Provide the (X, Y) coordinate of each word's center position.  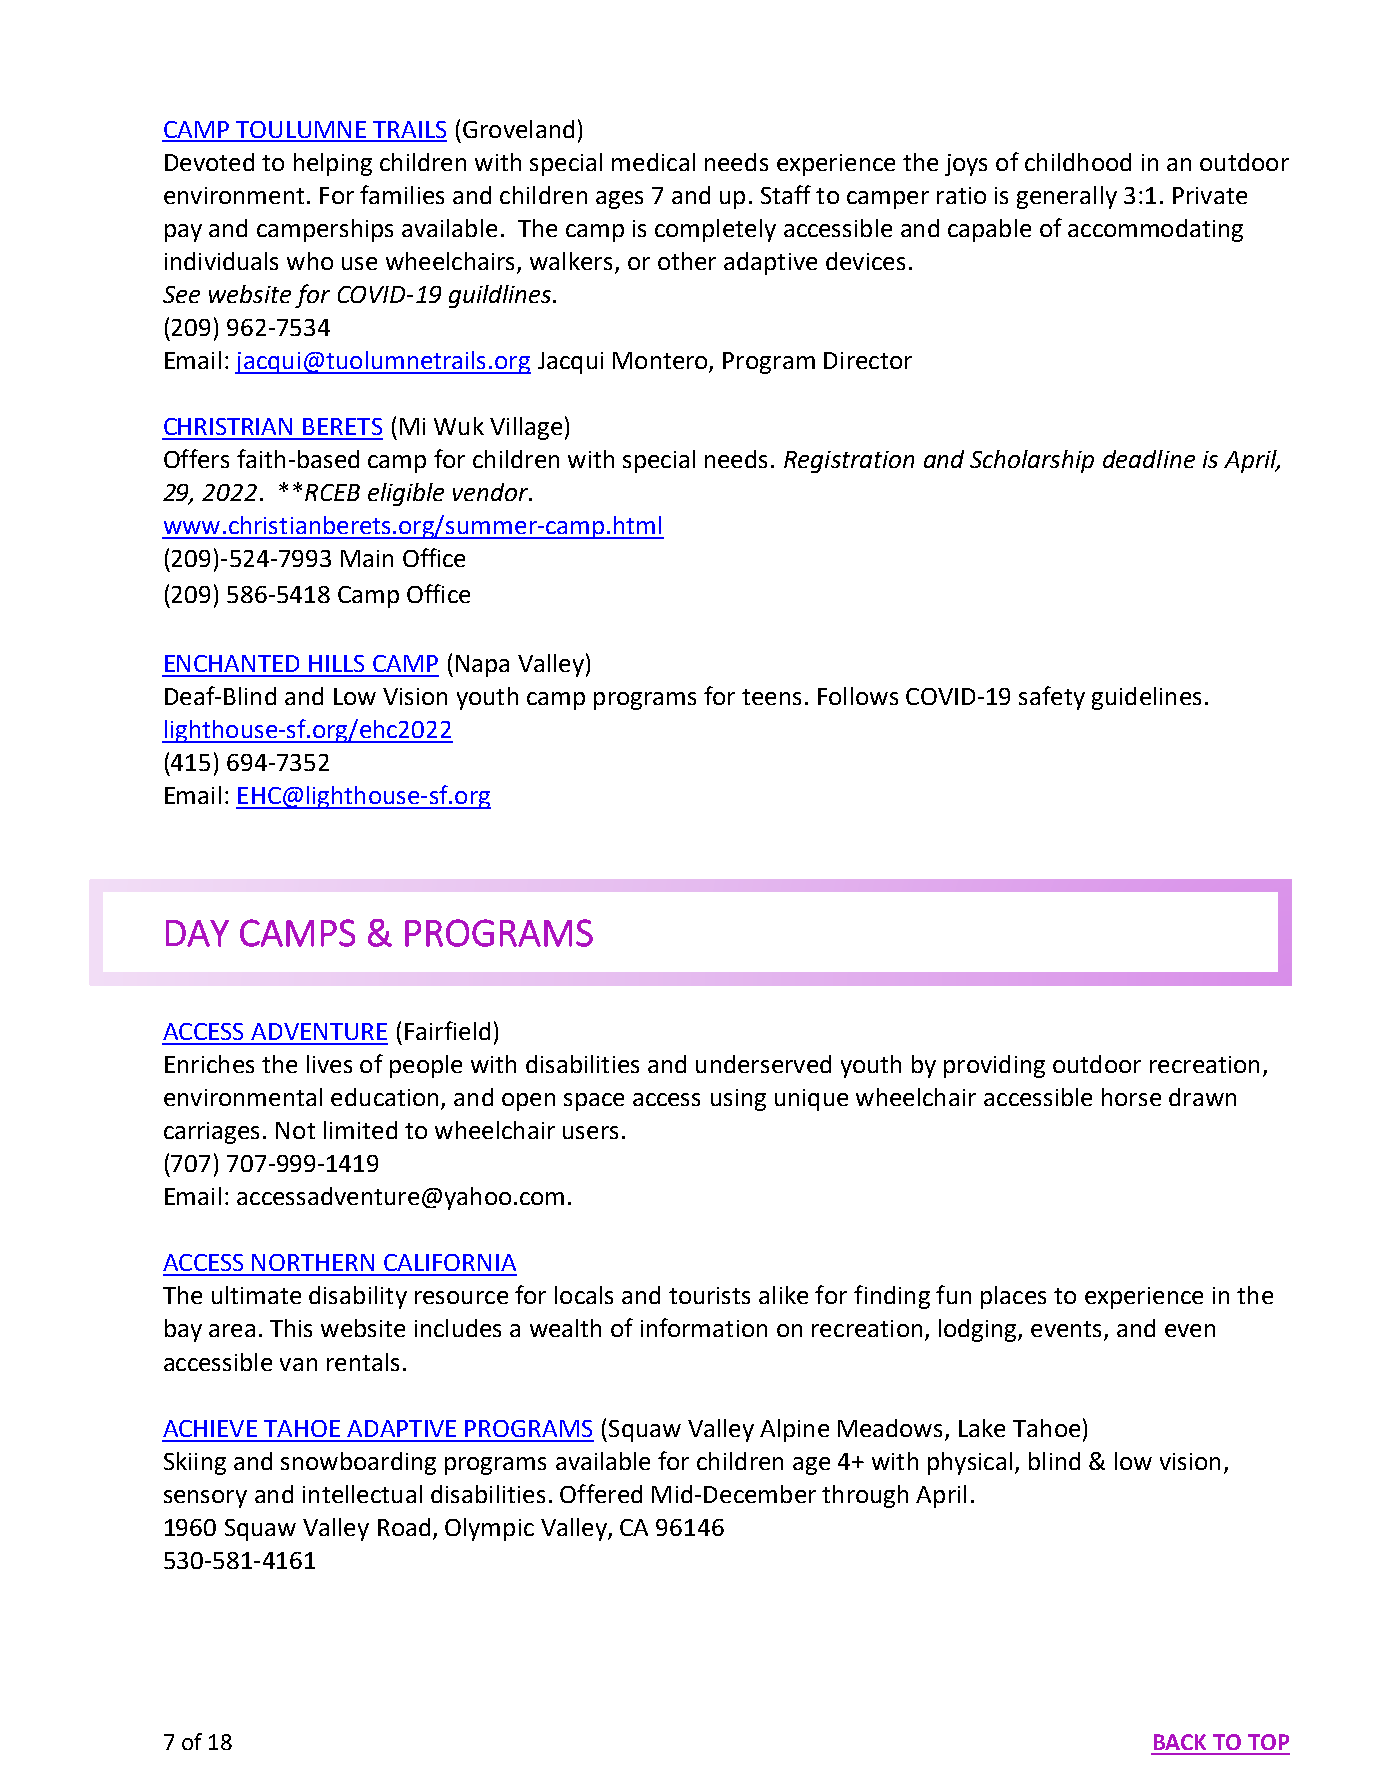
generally (1067, 197)
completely (715, 230)
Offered (601, 1493)
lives (329, 1064)
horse (1131, 1097)
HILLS (336, 663)
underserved (763, 1064)
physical (970, 1463)
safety (1052, 698)
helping (333, 164)
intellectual (362, 1494)
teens (771, 697)
